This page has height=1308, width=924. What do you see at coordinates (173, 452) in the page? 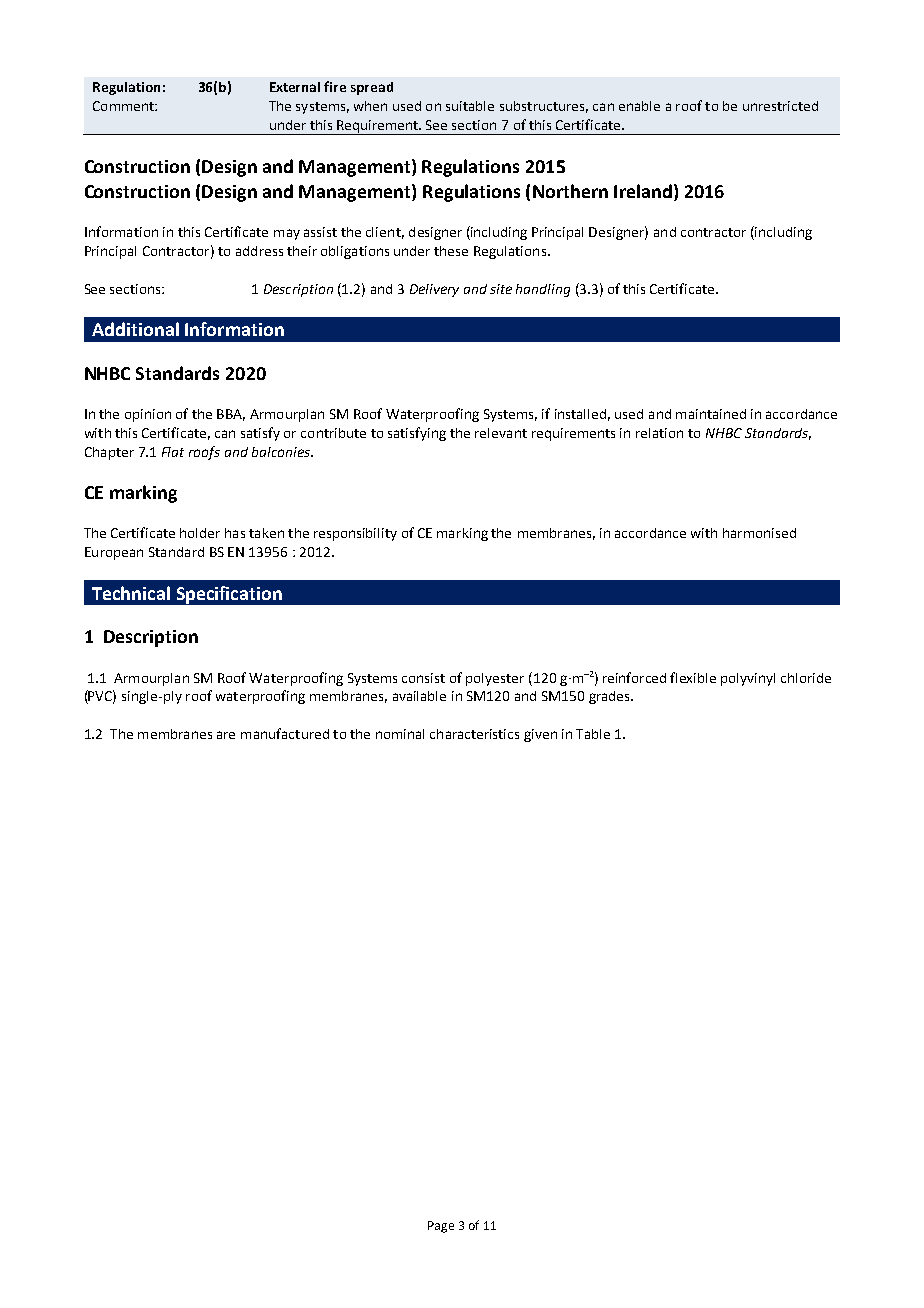
I see `Flat` at bounding box center [173, 452].
